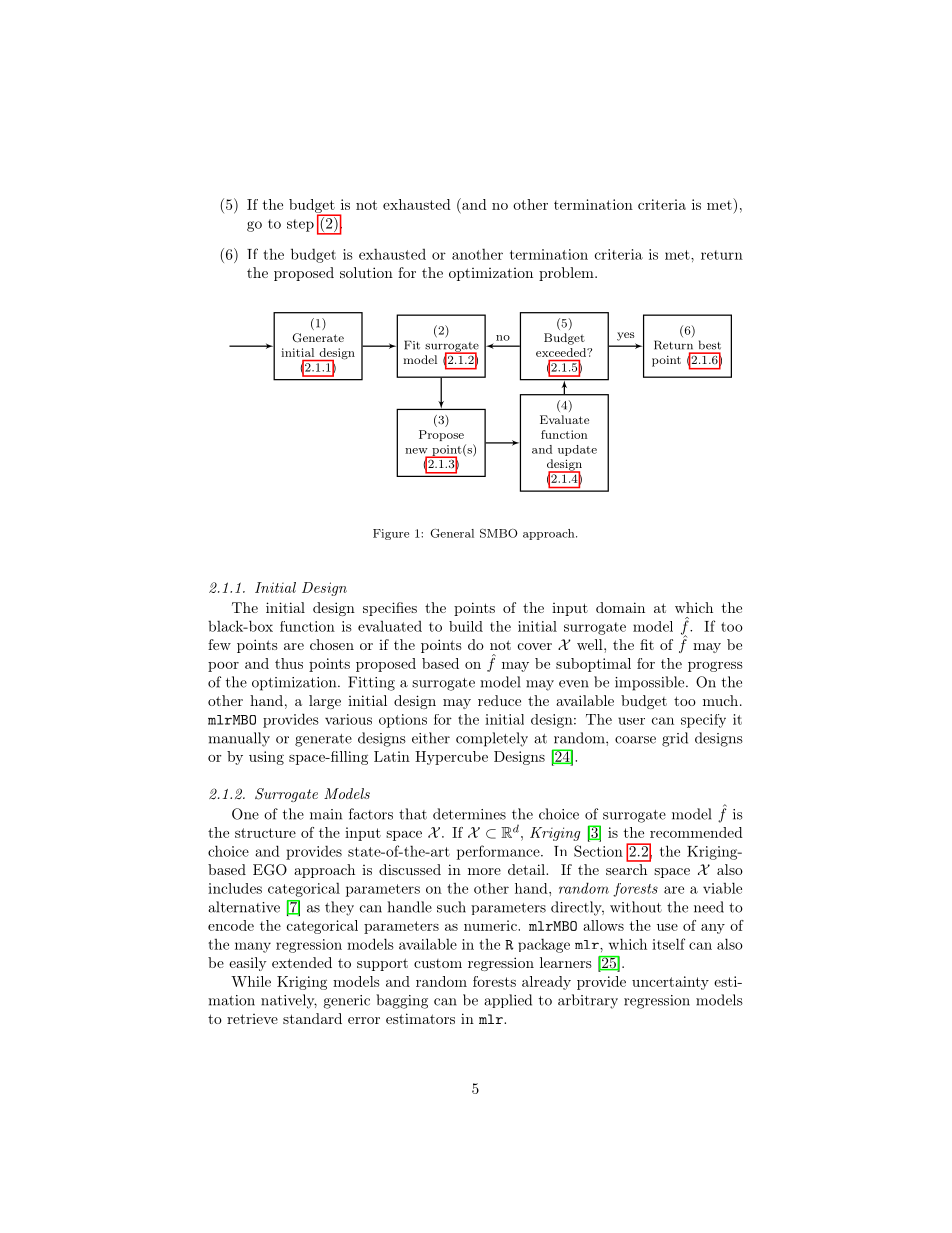  Describe the element at coordinates (289, 663) in the screenshot. I see `thus` at that location.
